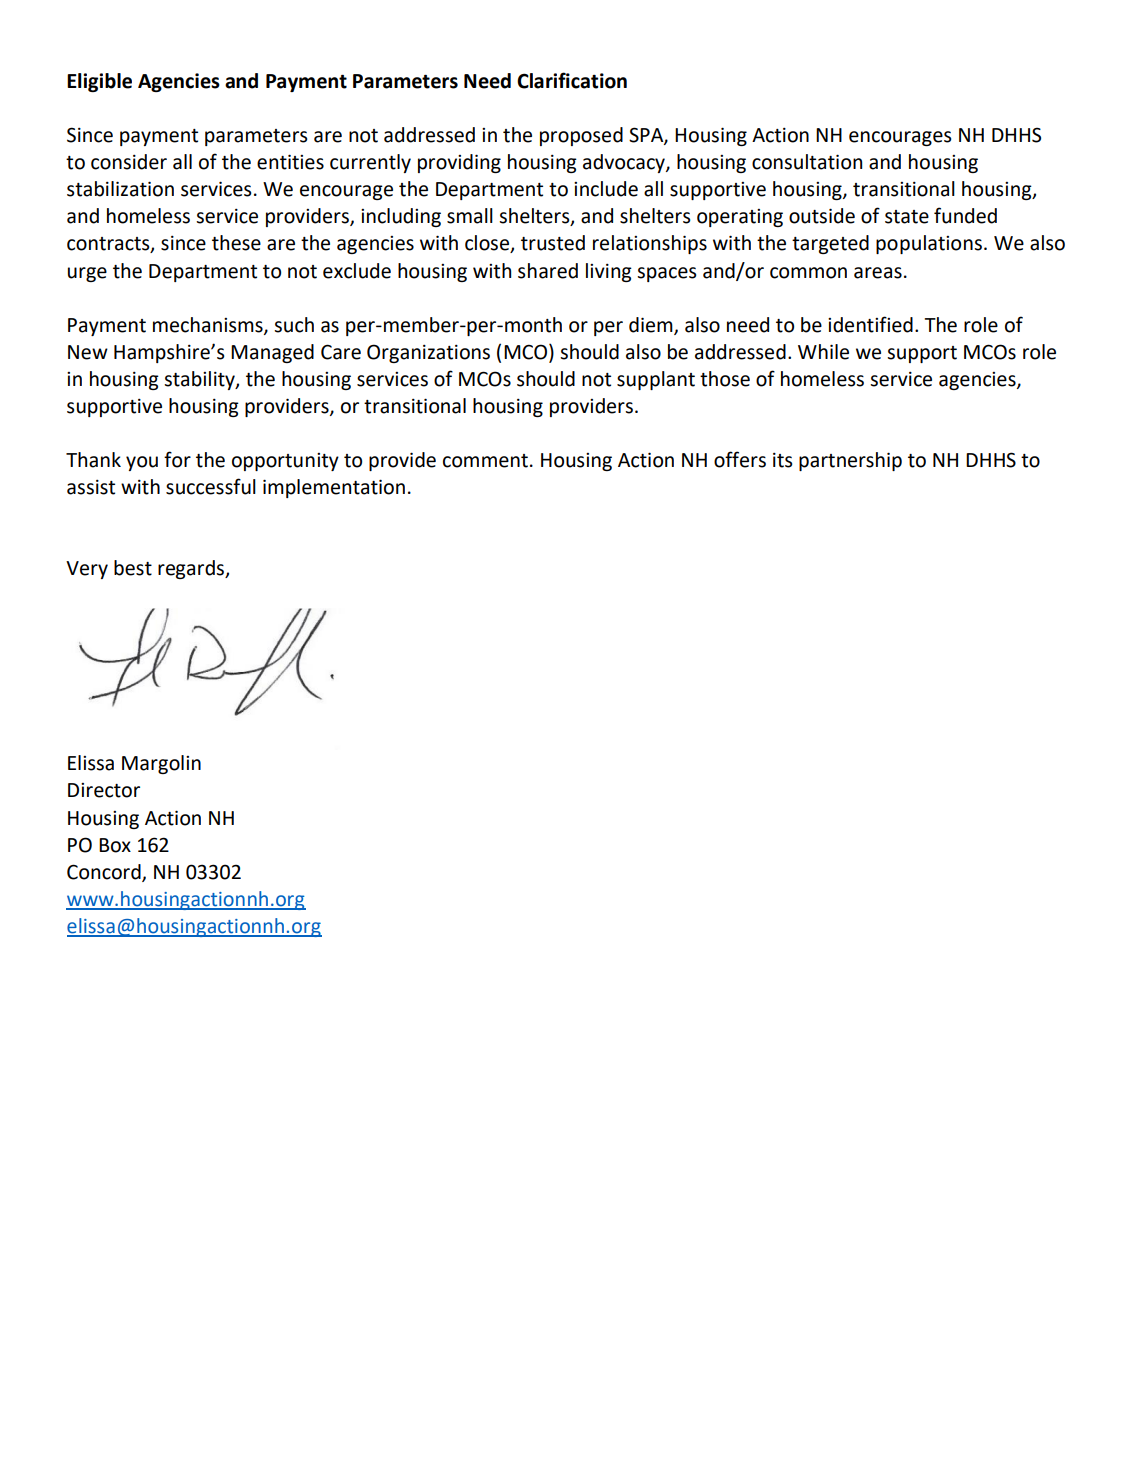 This document has width=1132, height=1465. What do you see at coordinates (334, 488) in the document?
I see `implementation` at bounding box center [334, 488].
